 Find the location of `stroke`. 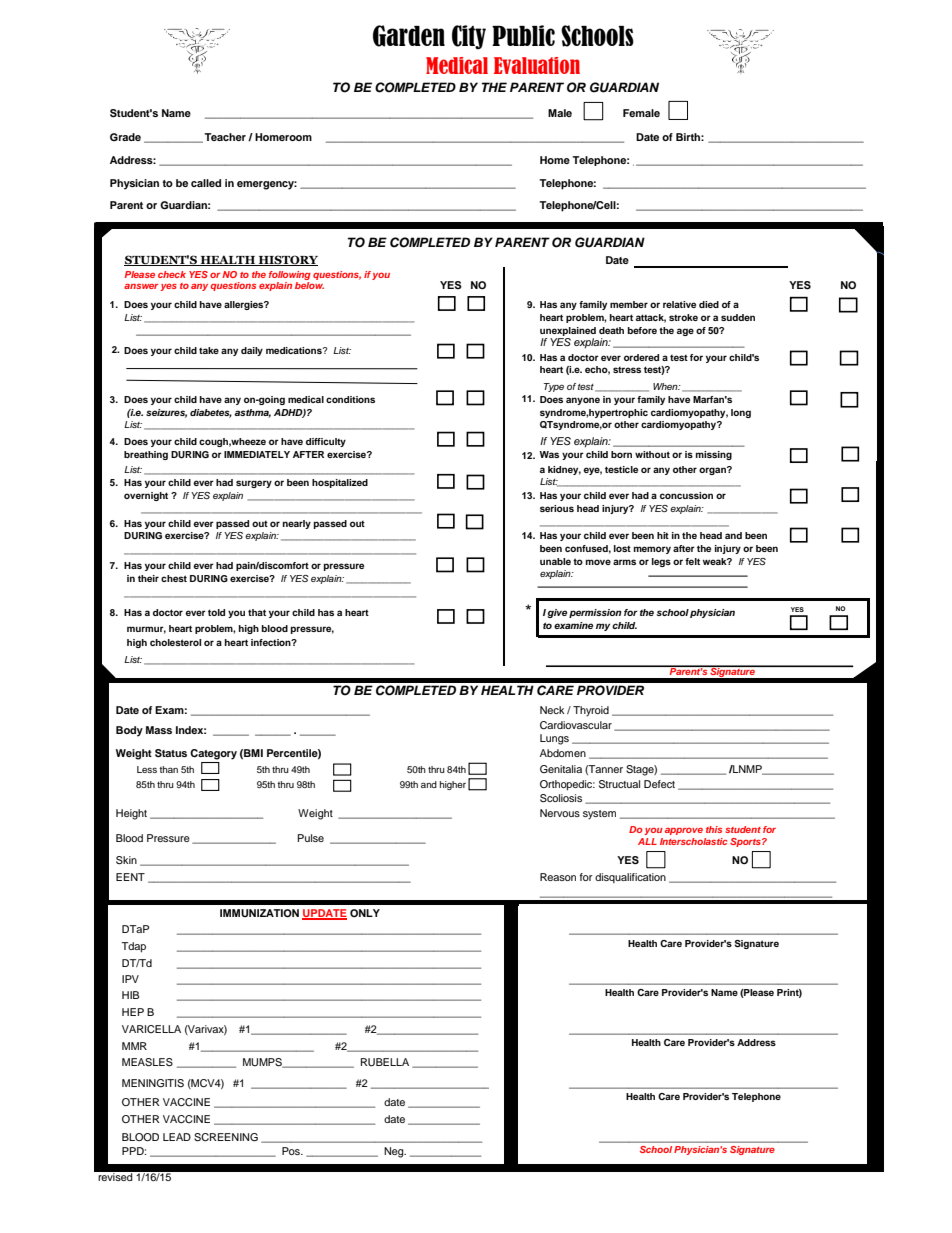

stroke is located at coordinates (683, 317).
